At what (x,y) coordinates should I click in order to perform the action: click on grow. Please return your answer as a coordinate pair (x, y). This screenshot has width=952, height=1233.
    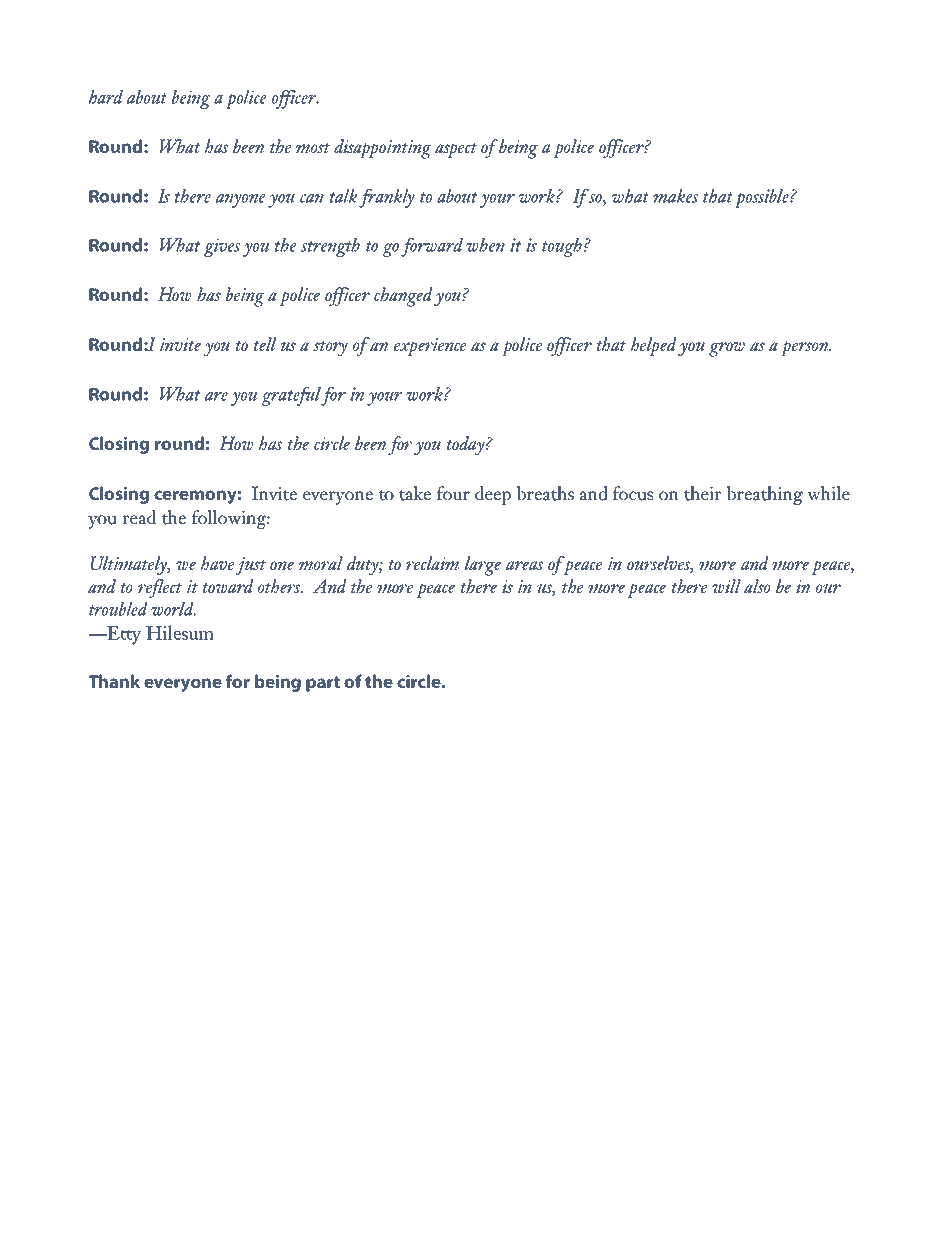
    Looking at the image, I should click on (727, 349).
